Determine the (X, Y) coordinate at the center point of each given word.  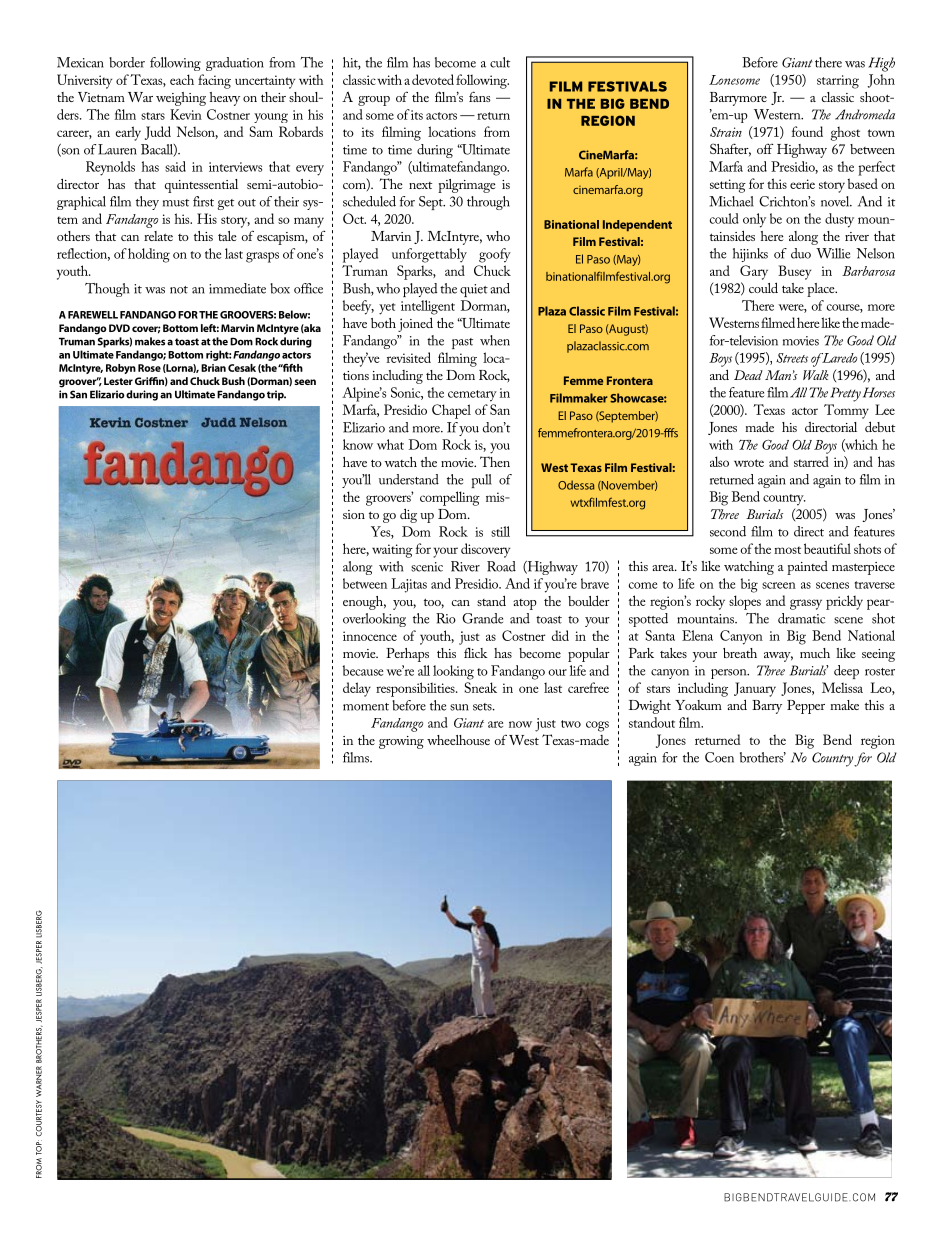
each (182, 79)
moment (366, 707)
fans (480, 96)
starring (838, 82)
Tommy (846, 411)
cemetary (472, 396)
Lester (118, 381)
